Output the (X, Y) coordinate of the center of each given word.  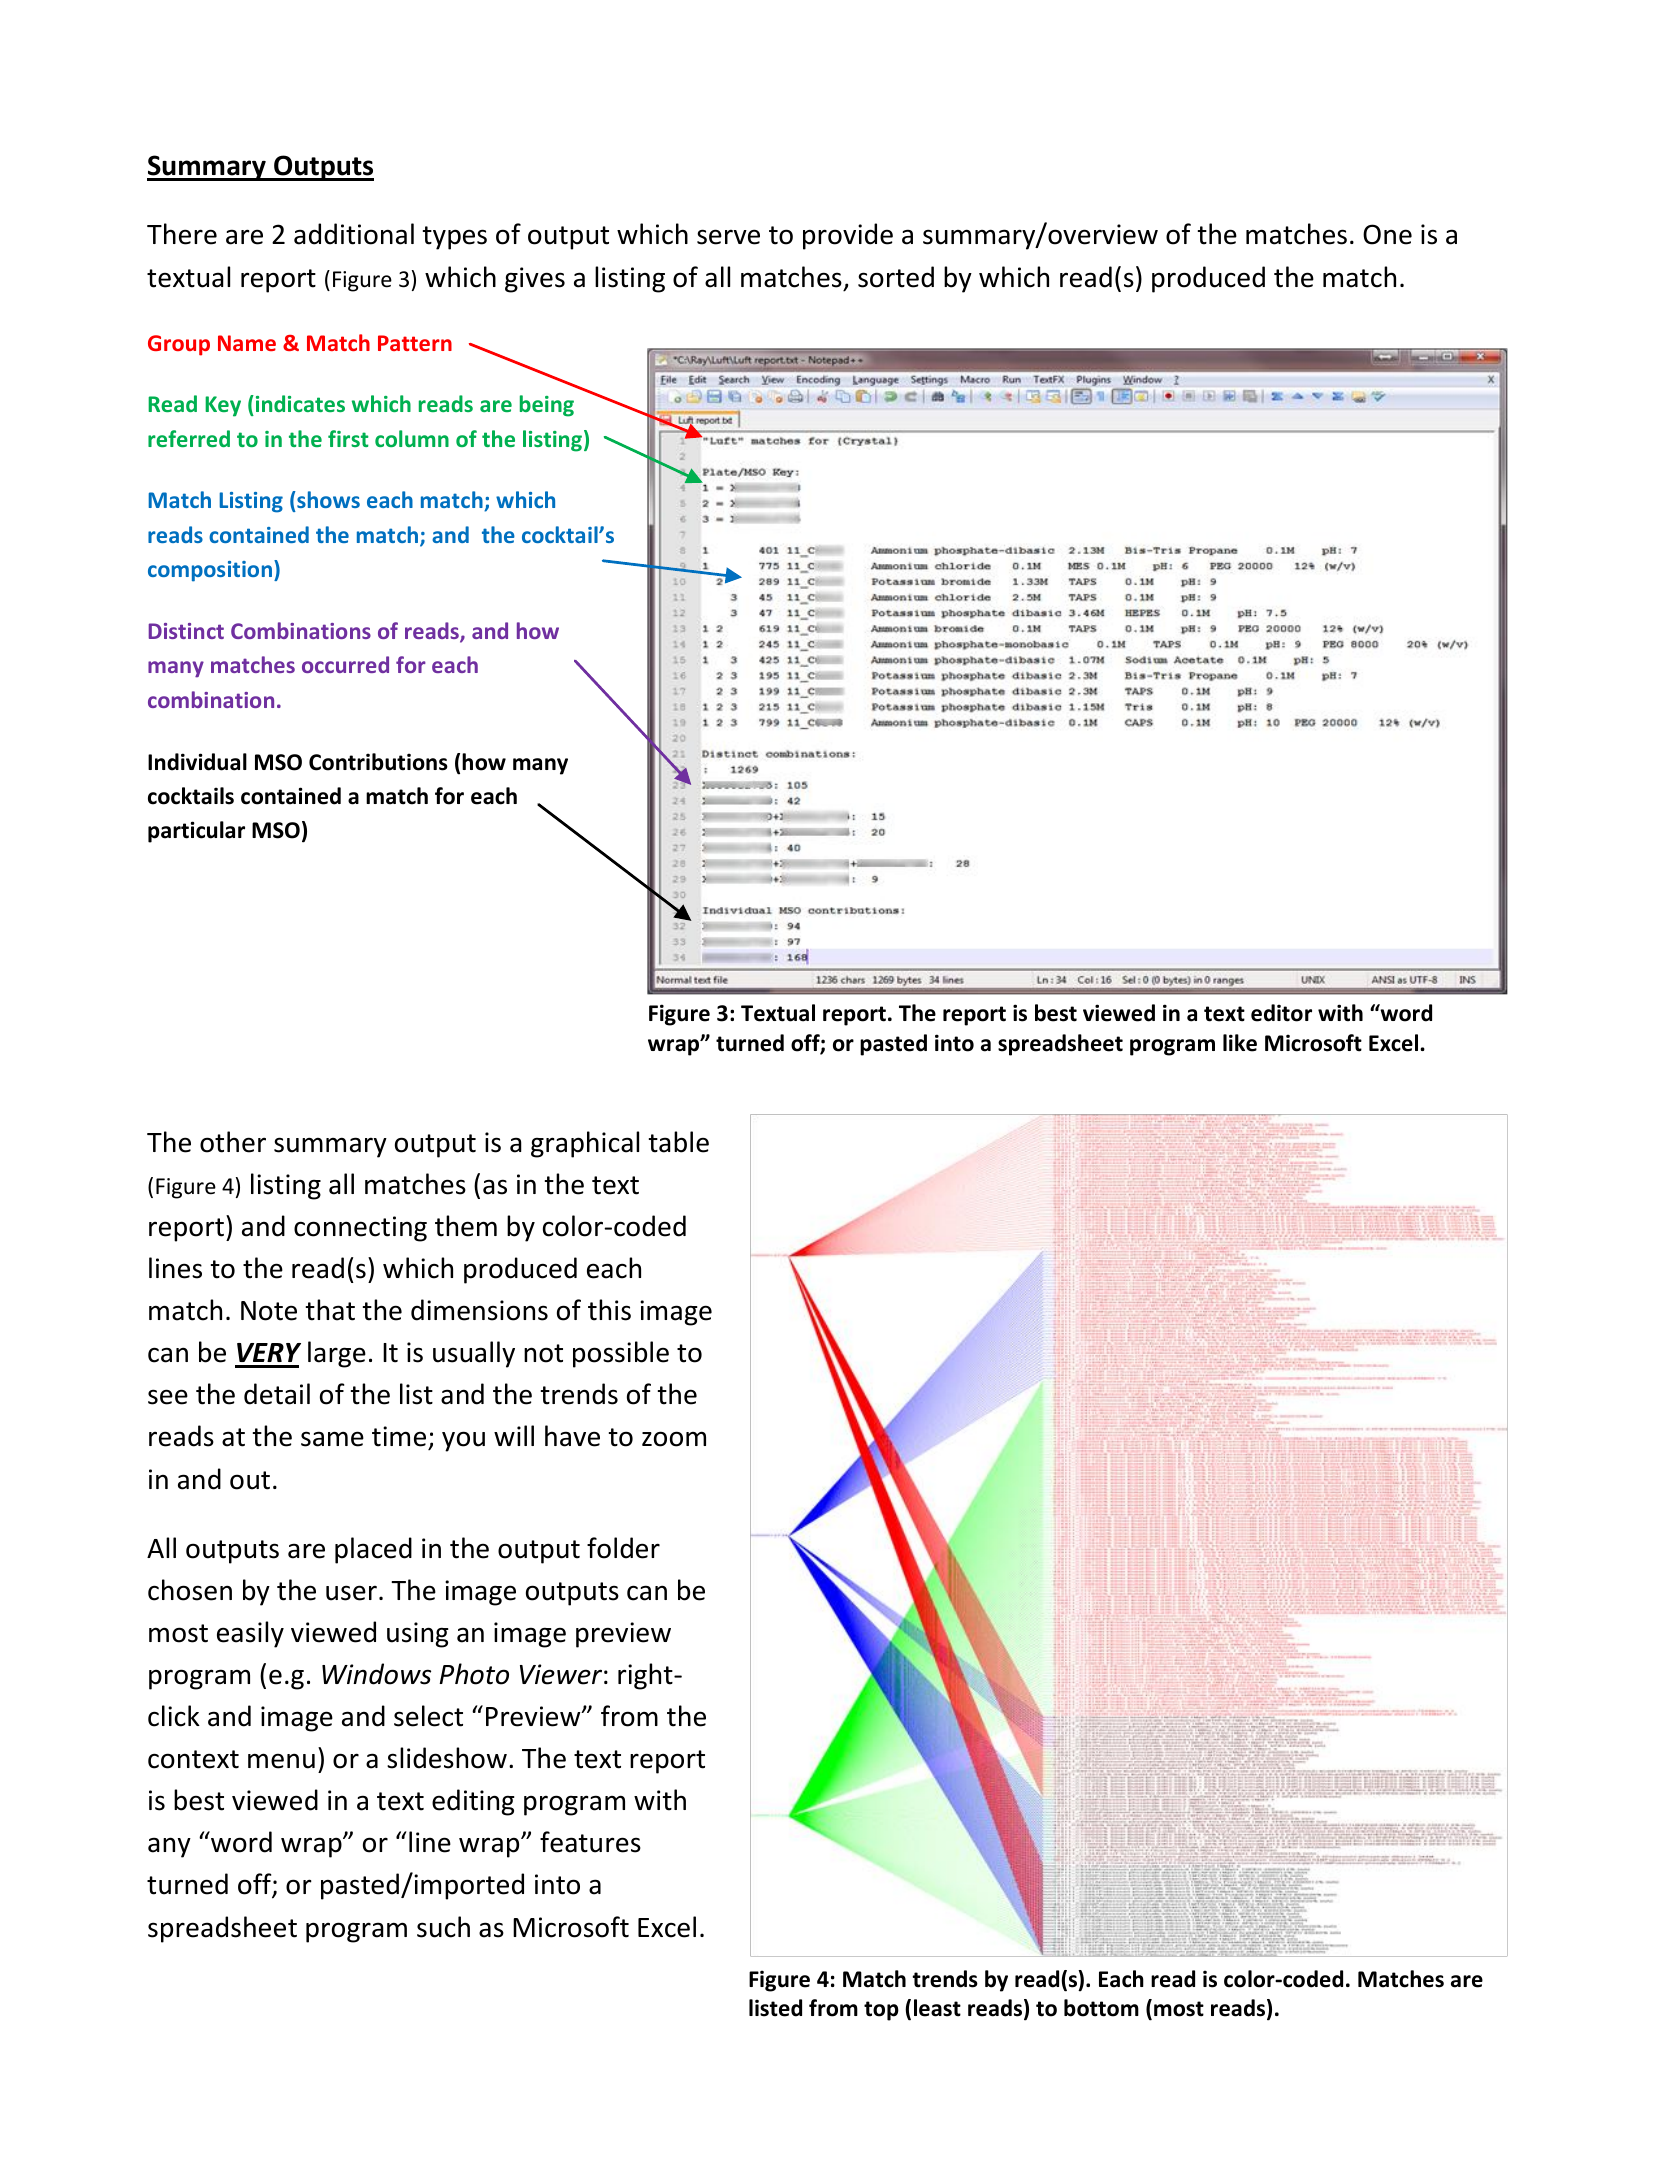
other (233, 1142)
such (443, 1927)
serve (728, 237)
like (1240, 1043)
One (1387, 234)
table (679, 1142)
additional (354, 234)
